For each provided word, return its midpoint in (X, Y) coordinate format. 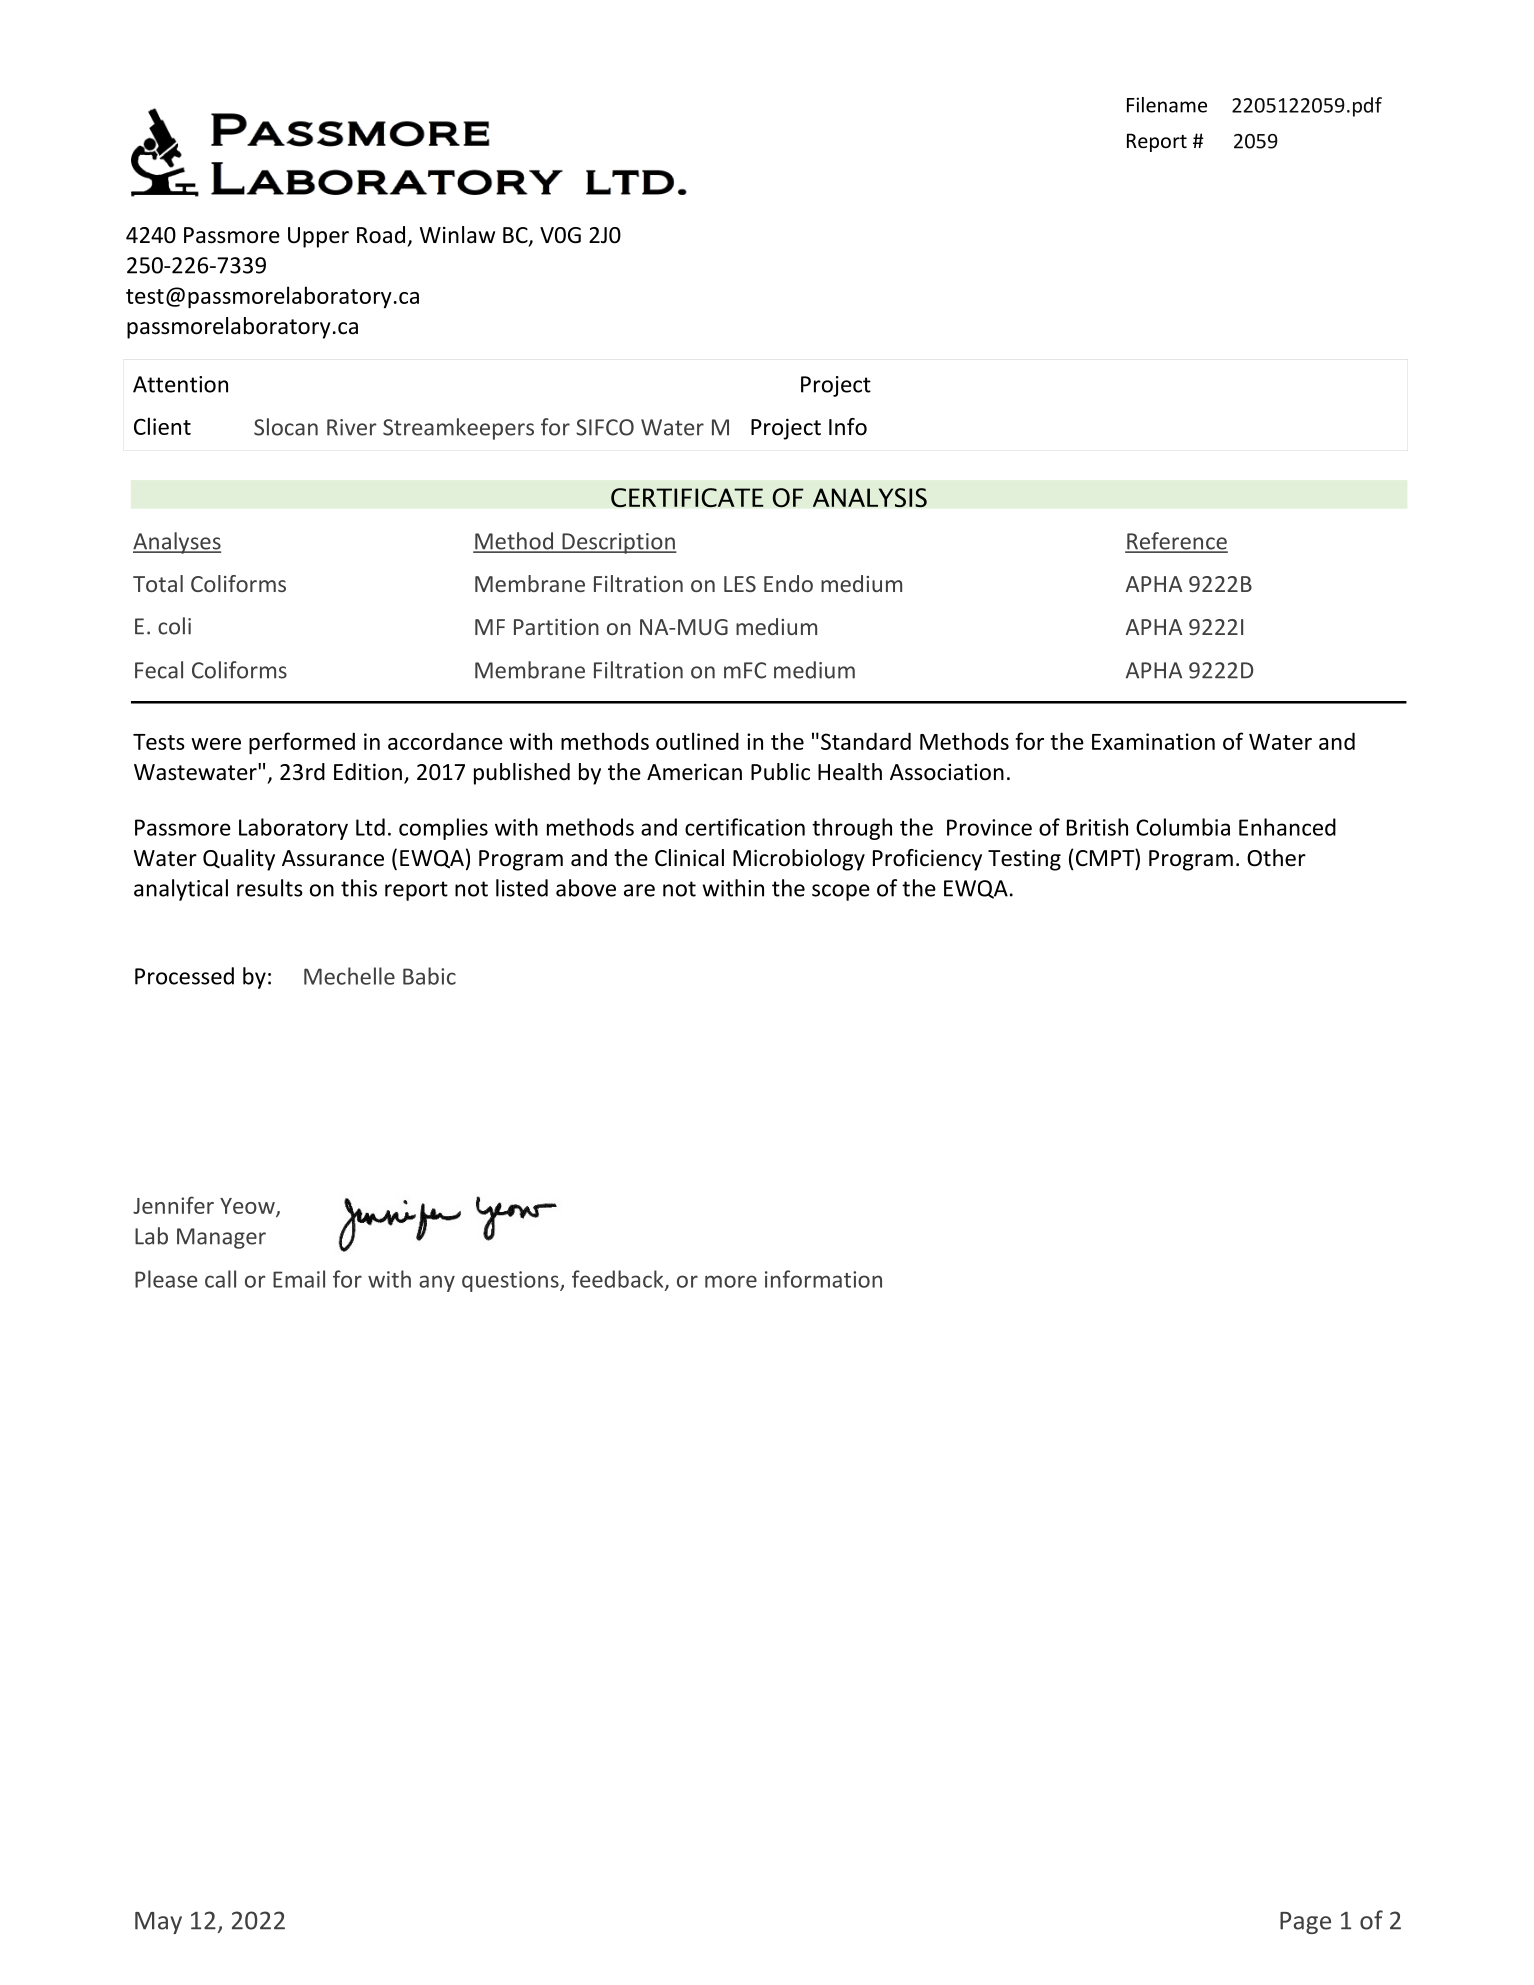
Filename (1167, 105)
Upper (318, 237)
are (639, 890)
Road (381, 235)
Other (1276, 858)
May (158, 1923)
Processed (184, 976)
